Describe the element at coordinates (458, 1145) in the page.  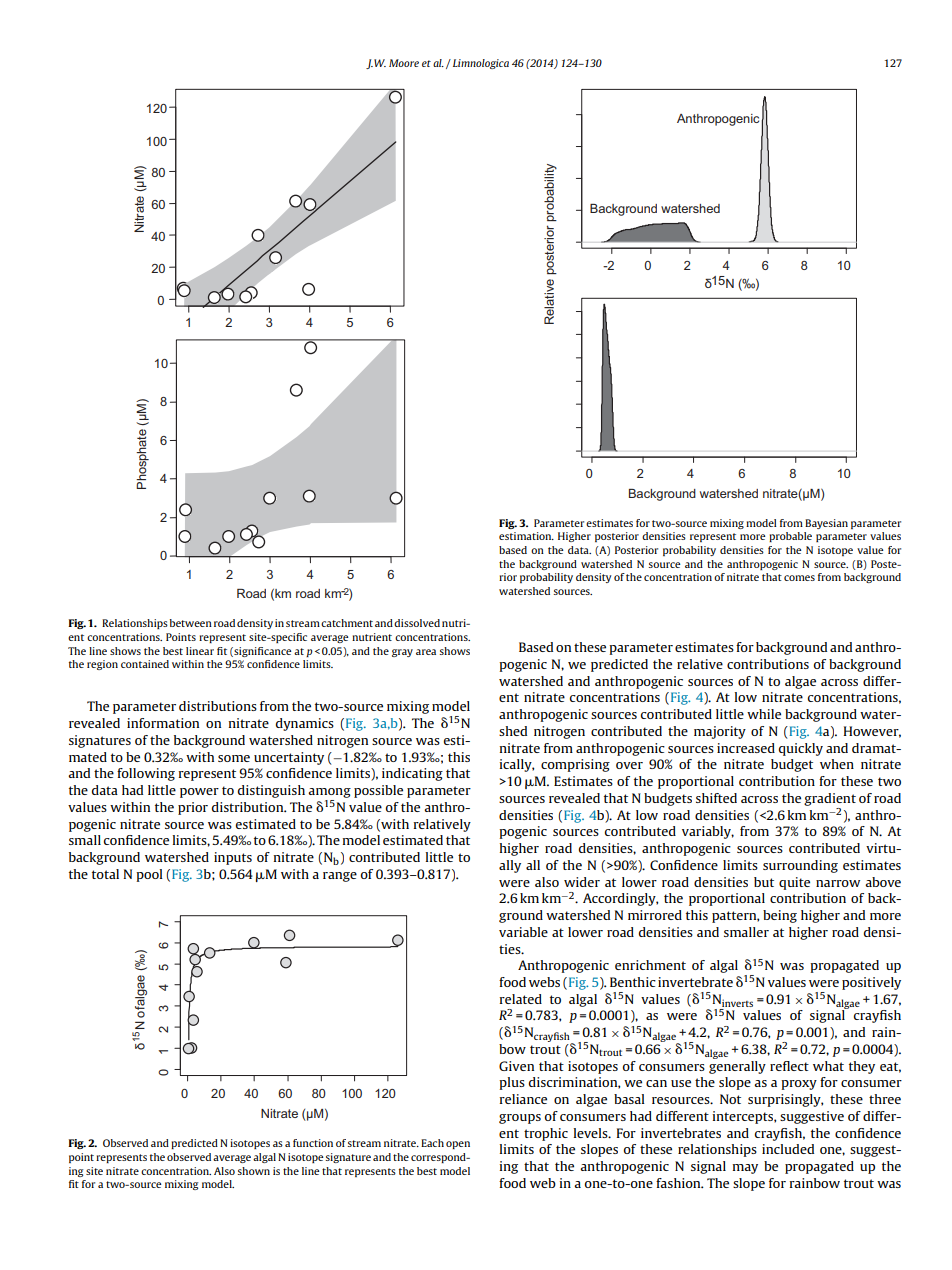
I see `open` at that location.
